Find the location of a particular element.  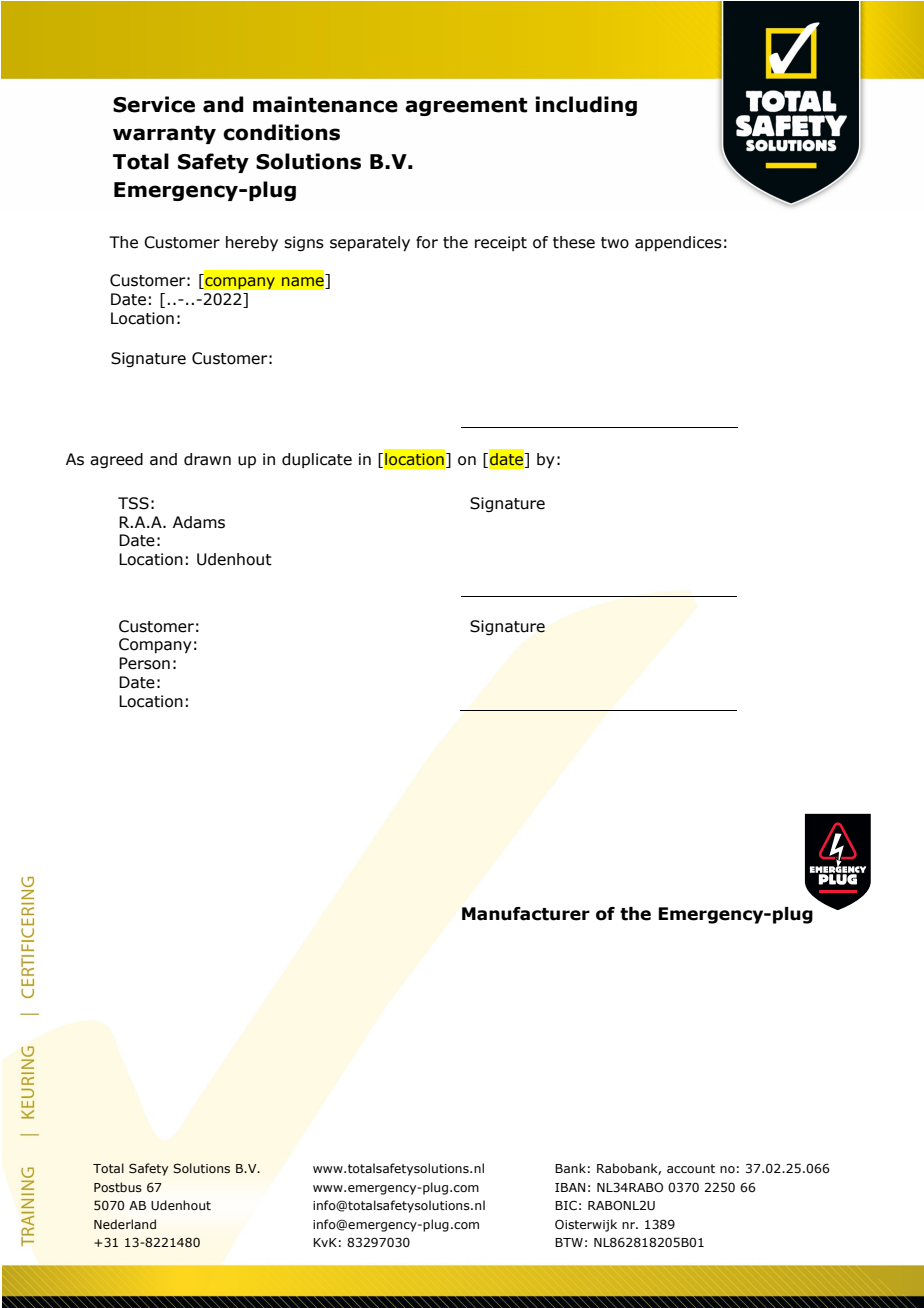

BIC is located at coordinates (566, 1205).
